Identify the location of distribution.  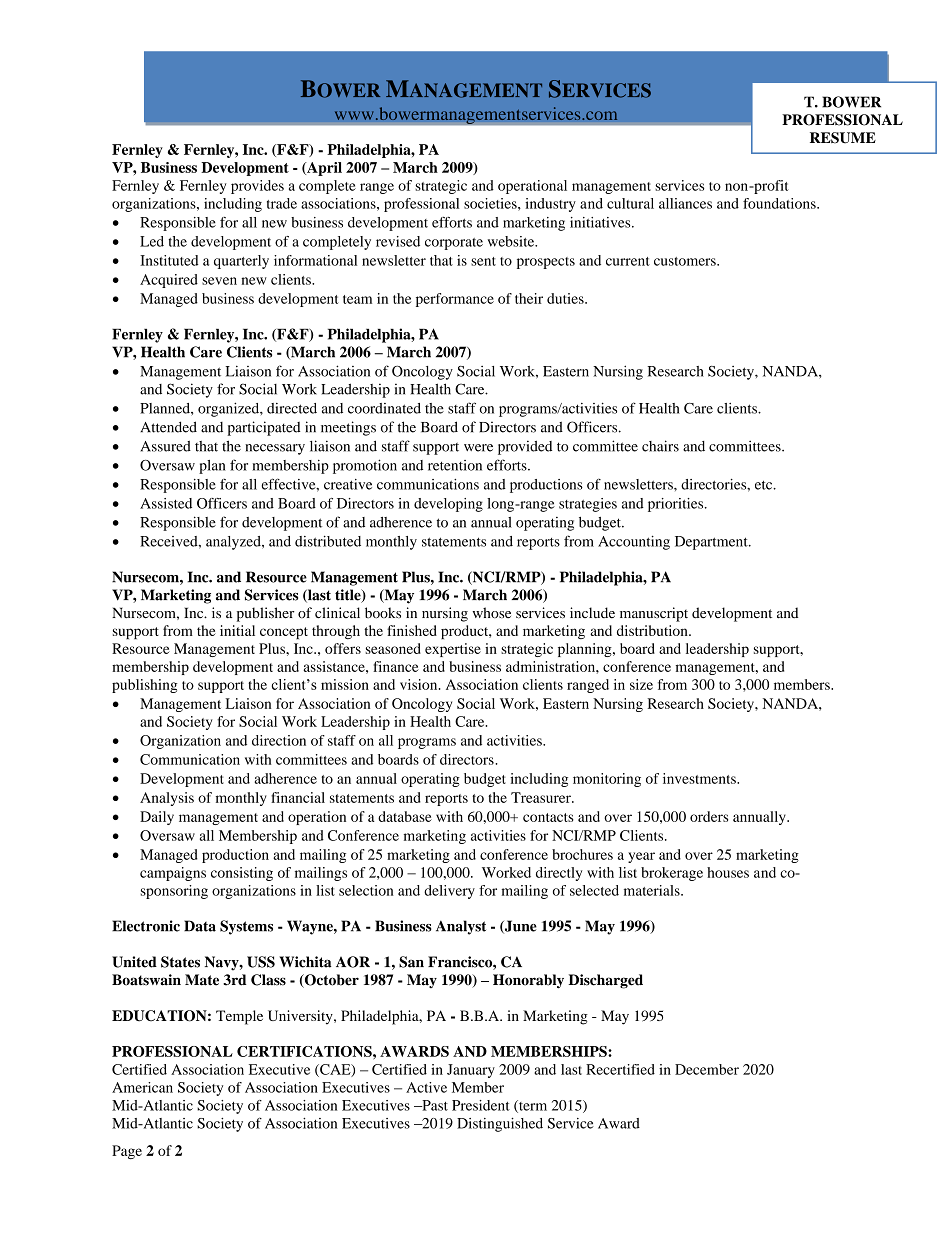
(653, 630).
